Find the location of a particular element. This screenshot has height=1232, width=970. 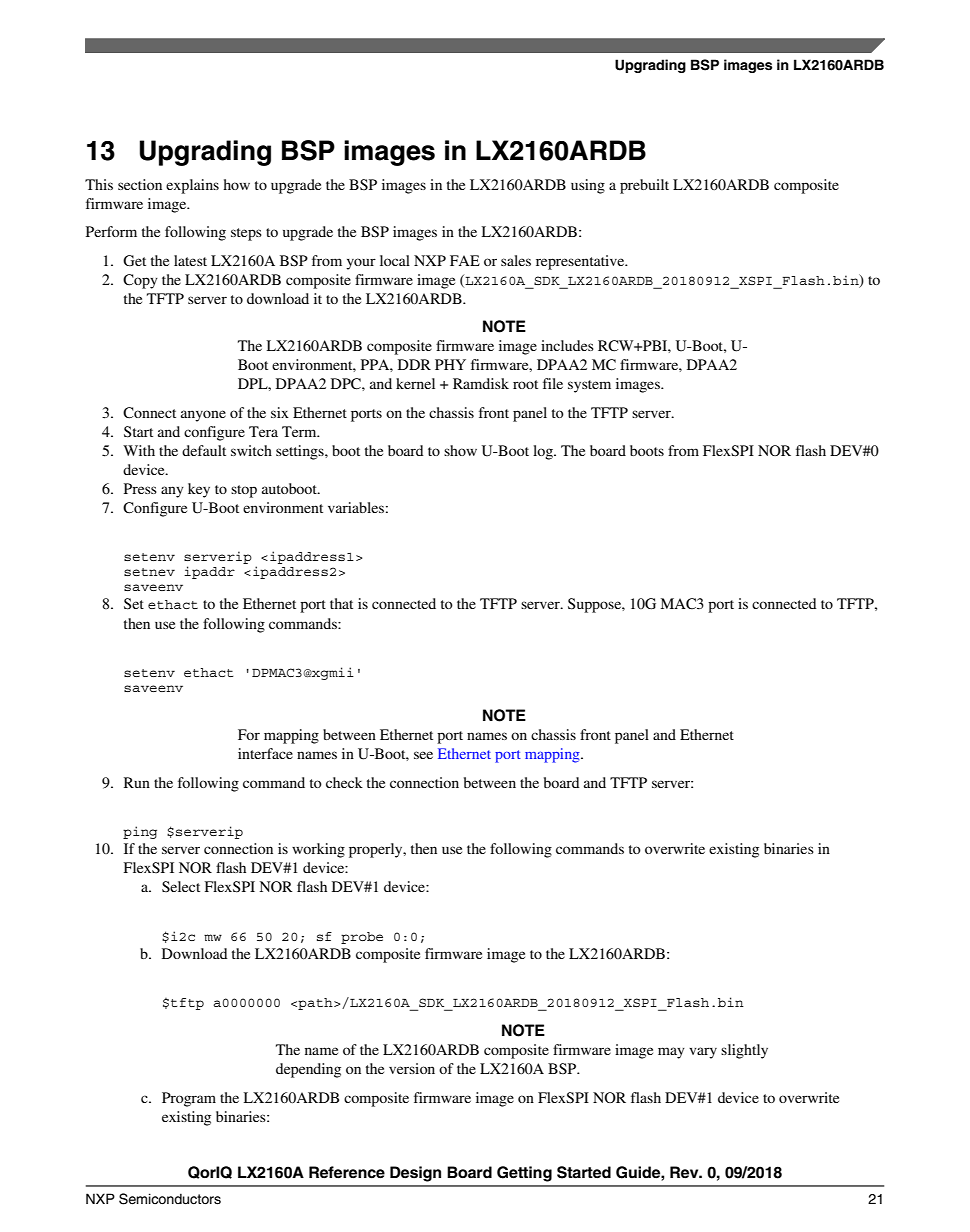

local is located at coordinates (395, 260).
